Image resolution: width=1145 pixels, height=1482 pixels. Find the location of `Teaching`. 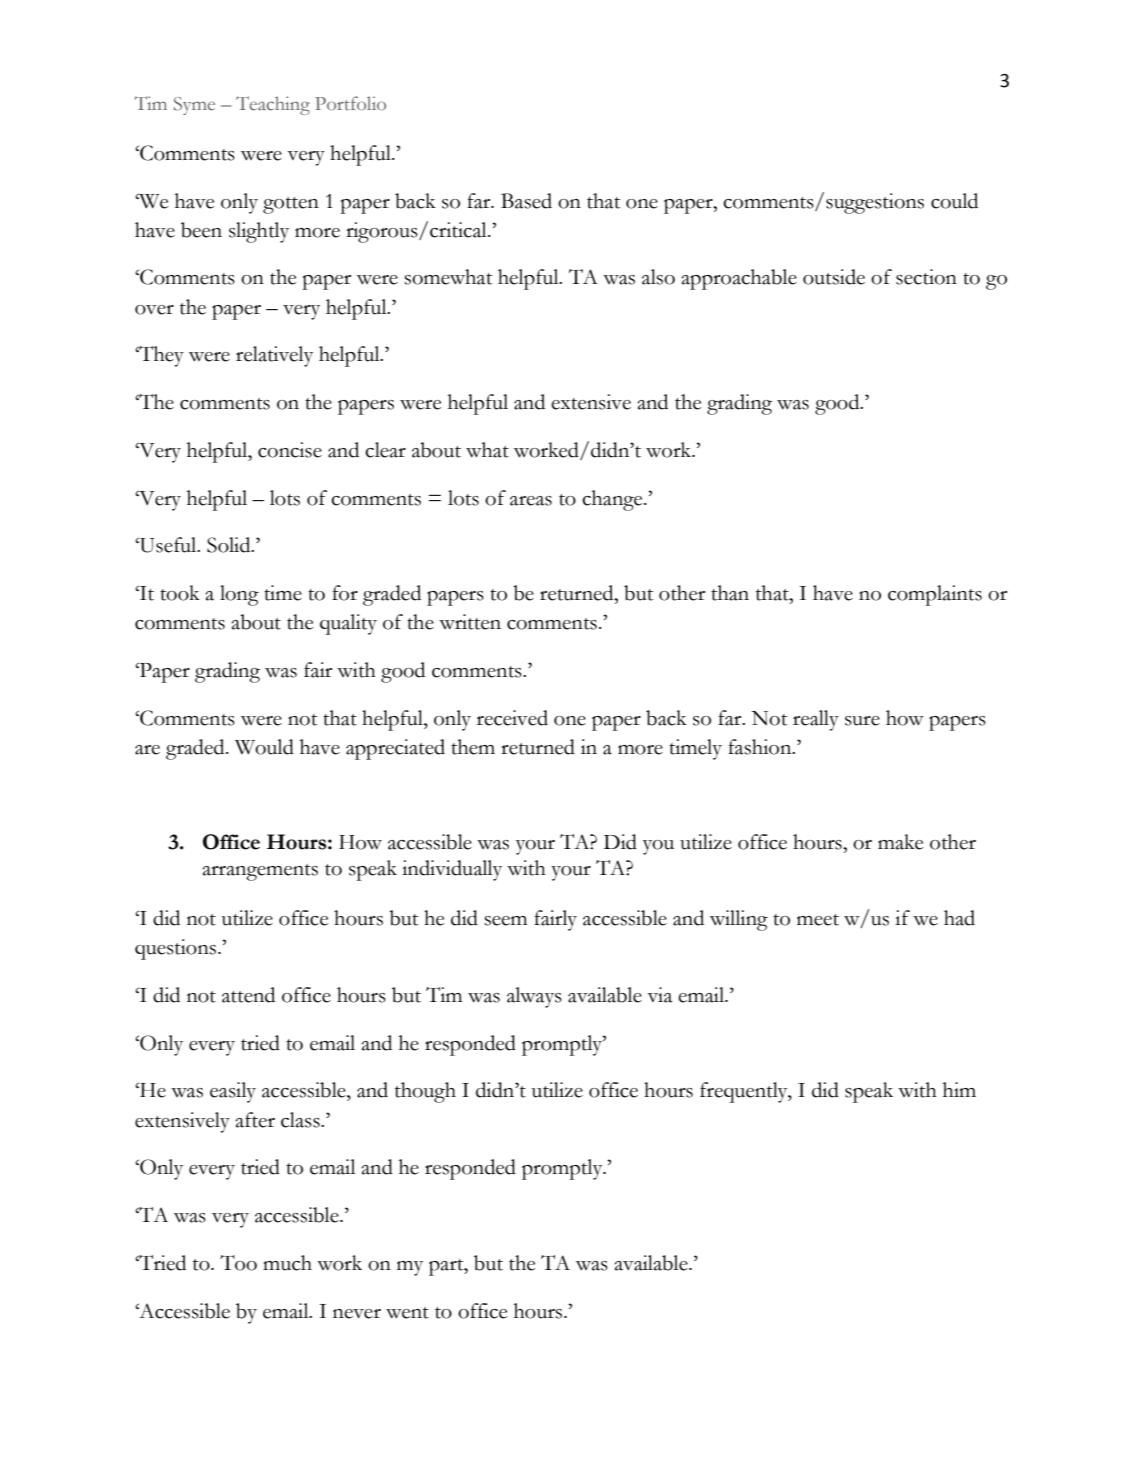

Teaching is located at coordinates (273, 105).
